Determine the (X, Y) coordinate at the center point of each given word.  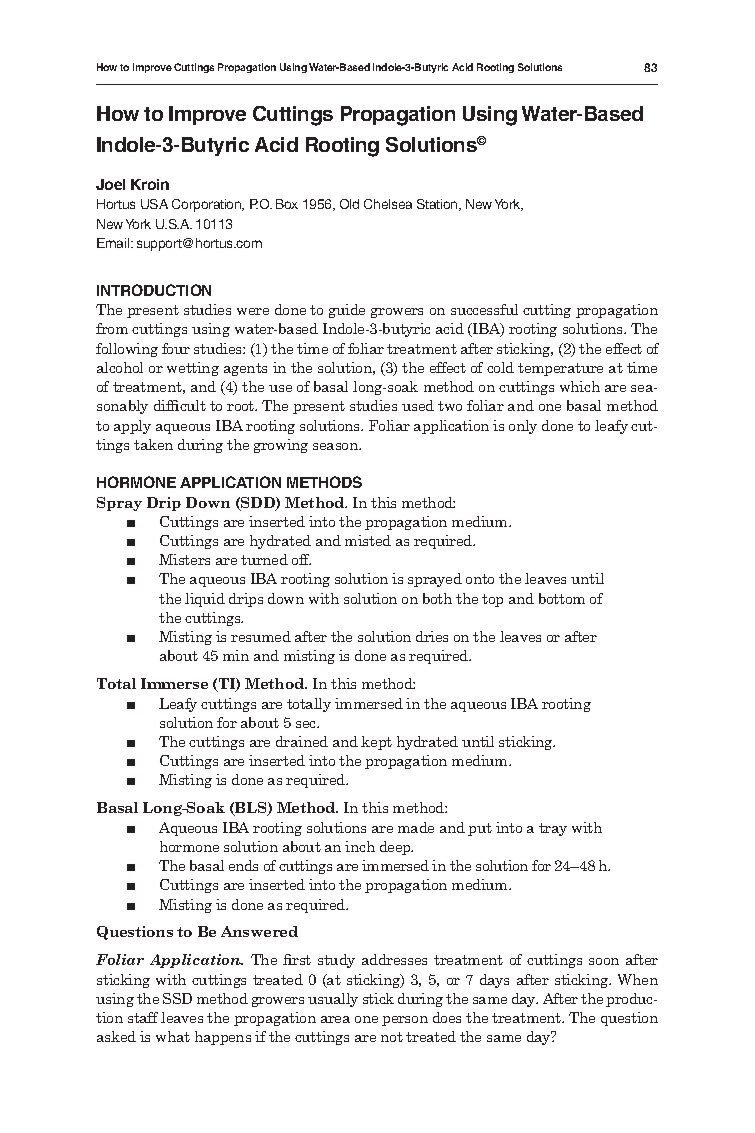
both (437, 598)
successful (484, 309)
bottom (562, 598)
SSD (177, 998)
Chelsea (388, 204)
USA (154, 204)
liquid (205, 600)
